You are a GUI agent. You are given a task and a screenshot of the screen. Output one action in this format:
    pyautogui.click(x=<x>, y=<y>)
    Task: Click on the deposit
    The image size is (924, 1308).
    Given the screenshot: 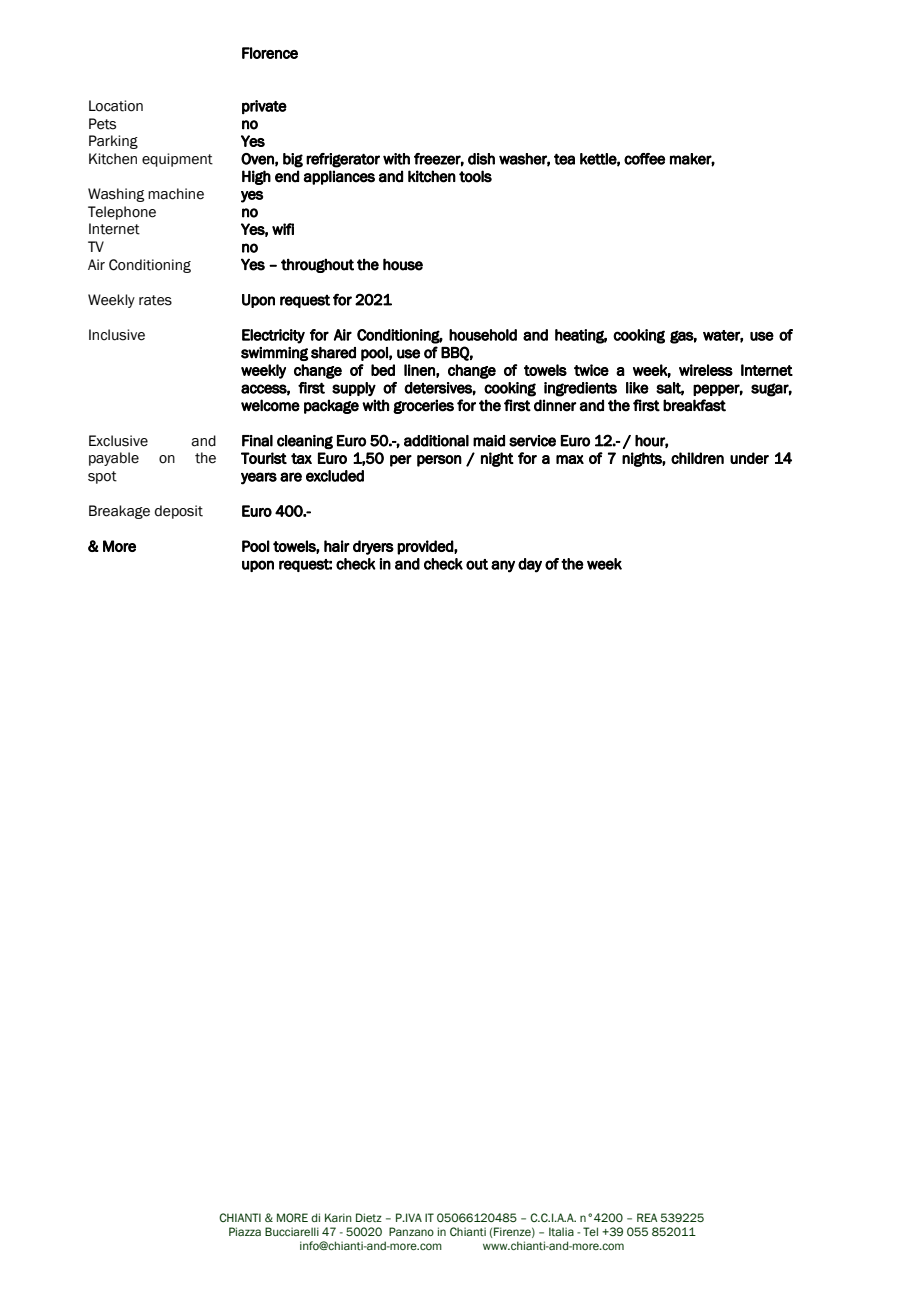 What is the action you would take?
    pyautogui.click(x=179, y=512)
